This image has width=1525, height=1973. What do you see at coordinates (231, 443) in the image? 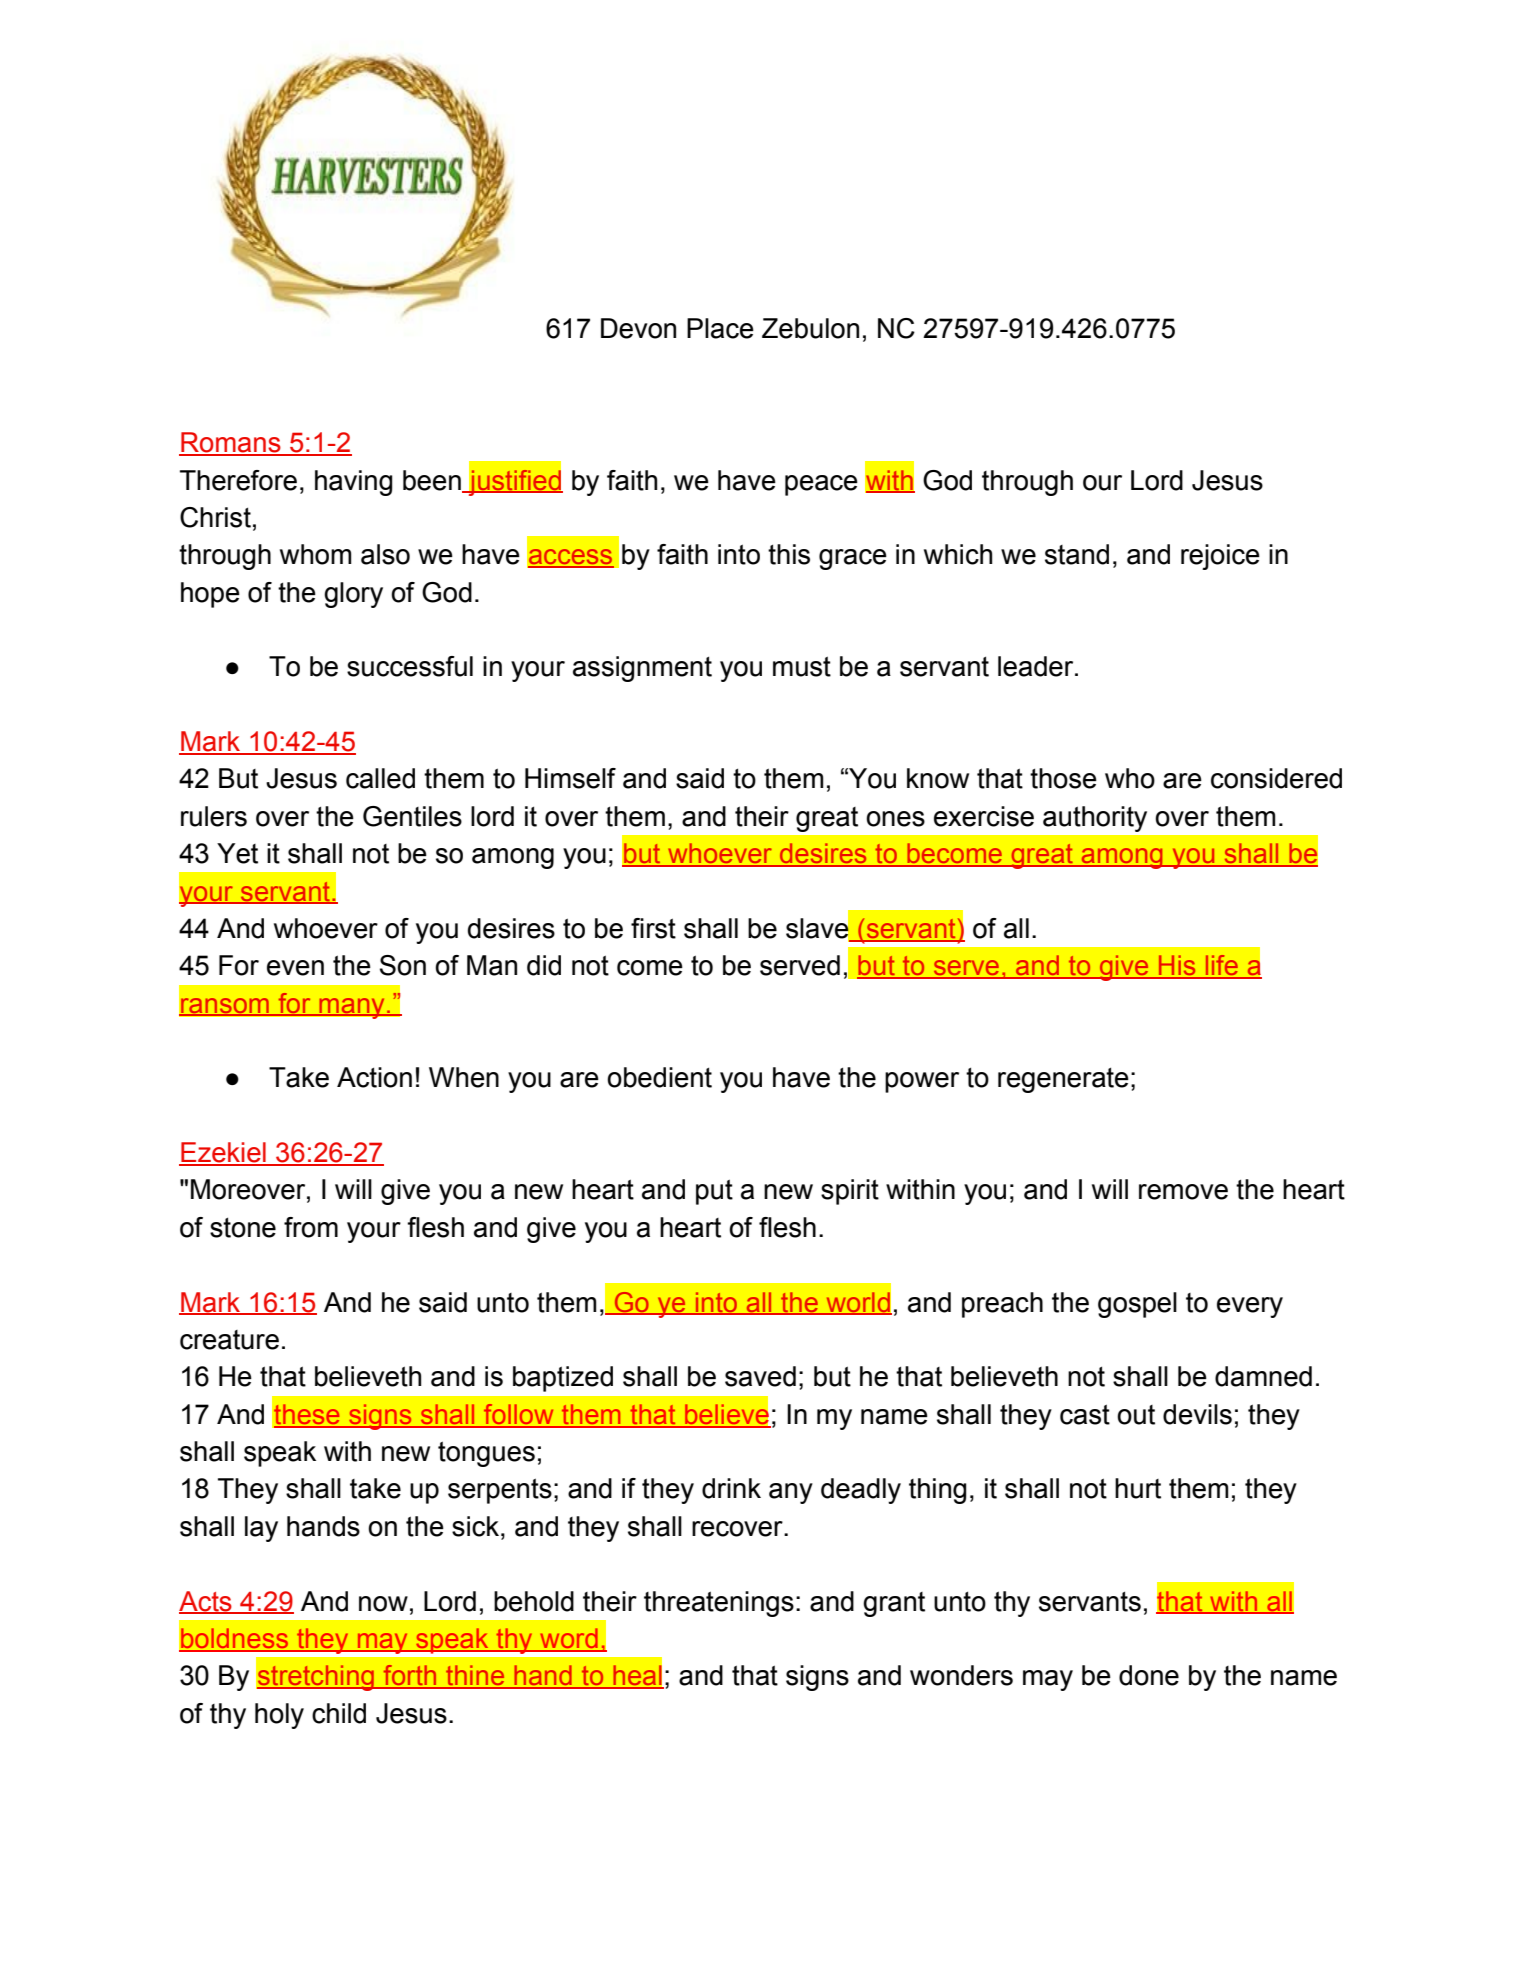
I see `Romans` at bounding box center [231, 443].
